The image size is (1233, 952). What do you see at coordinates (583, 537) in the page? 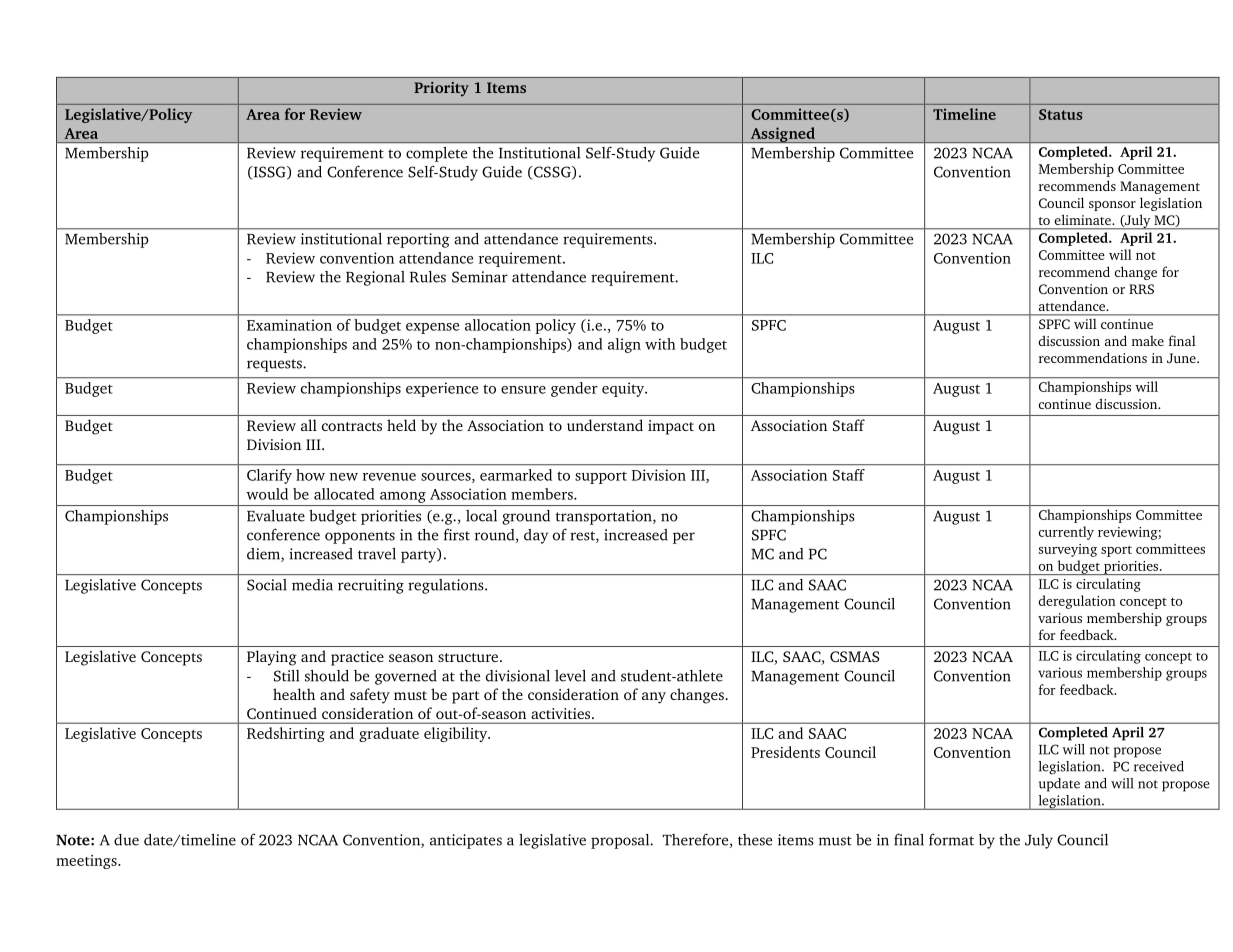
I see `rest` at bounding box center [583, 537].
